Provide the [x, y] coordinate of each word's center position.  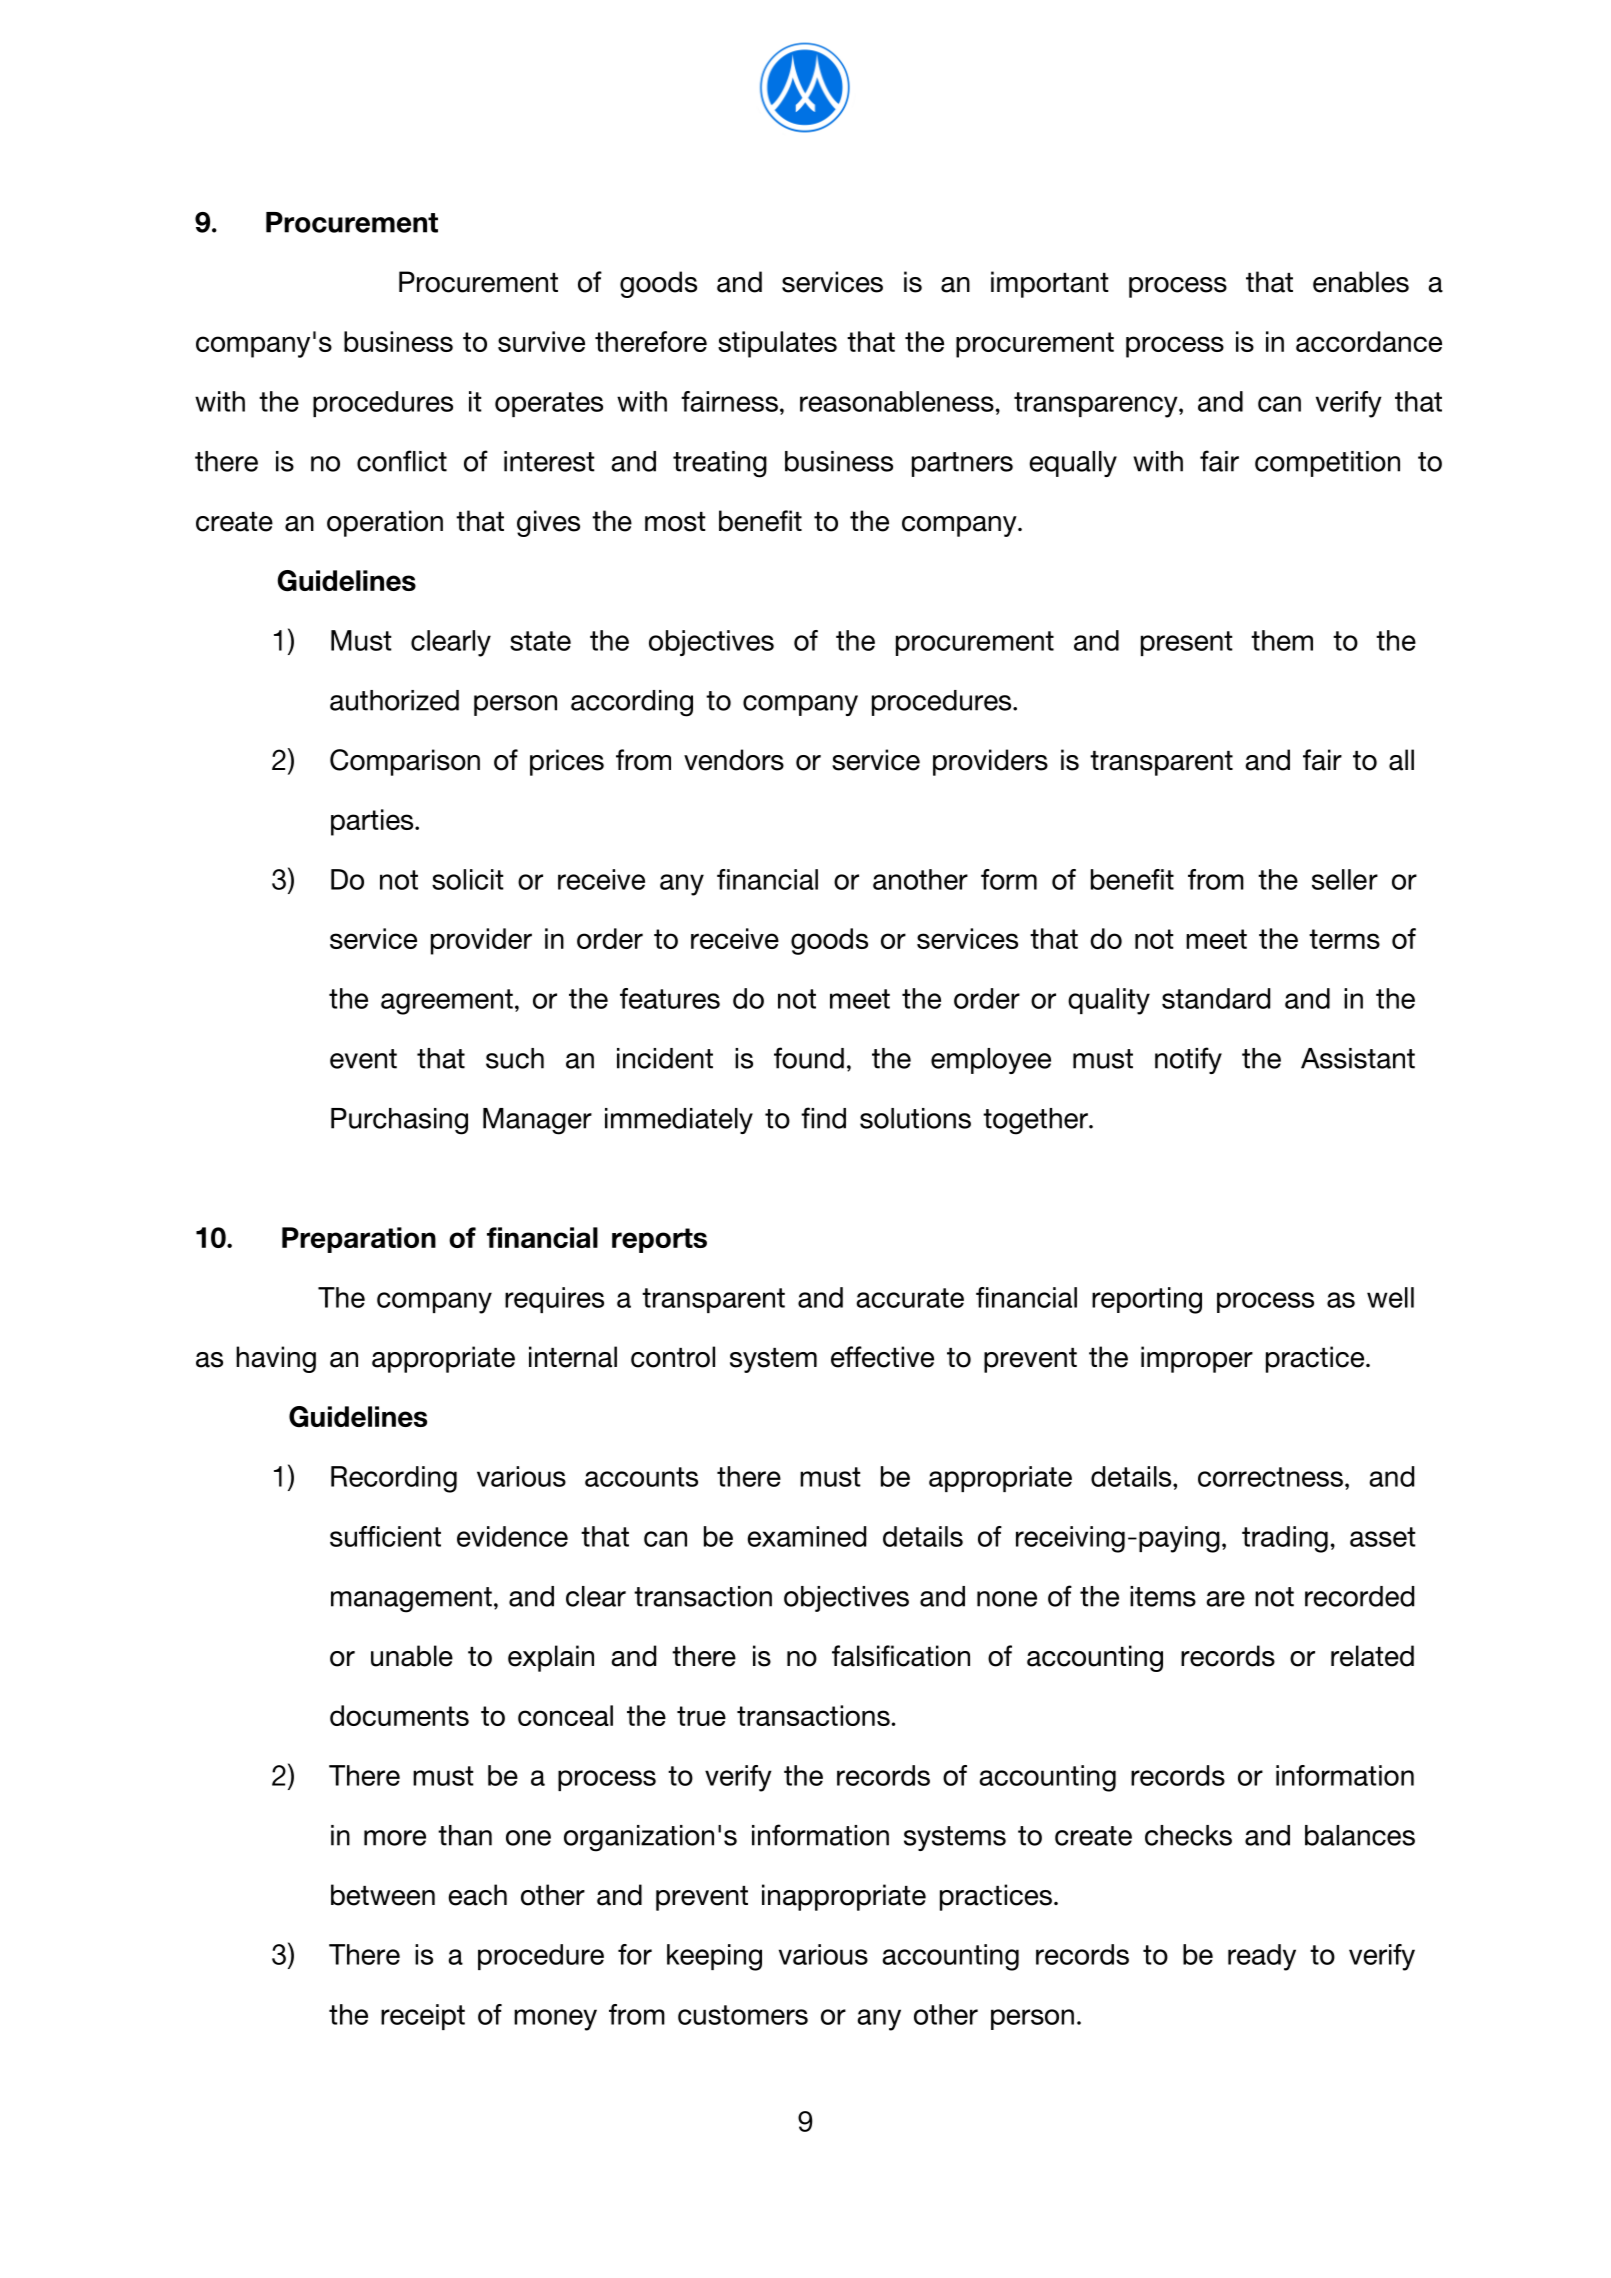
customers [743, 2015]
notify [1188, 1060]
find [823, 1118]
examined [806, 1536]
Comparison [405, 762]
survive [541, 341]
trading [1285, 1539]
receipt [423, 2017]
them [1282, 640]
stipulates [777, 344]
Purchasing [399, 1121]
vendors [734, 760]
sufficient [385, 1536]
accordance [1369, 341]
